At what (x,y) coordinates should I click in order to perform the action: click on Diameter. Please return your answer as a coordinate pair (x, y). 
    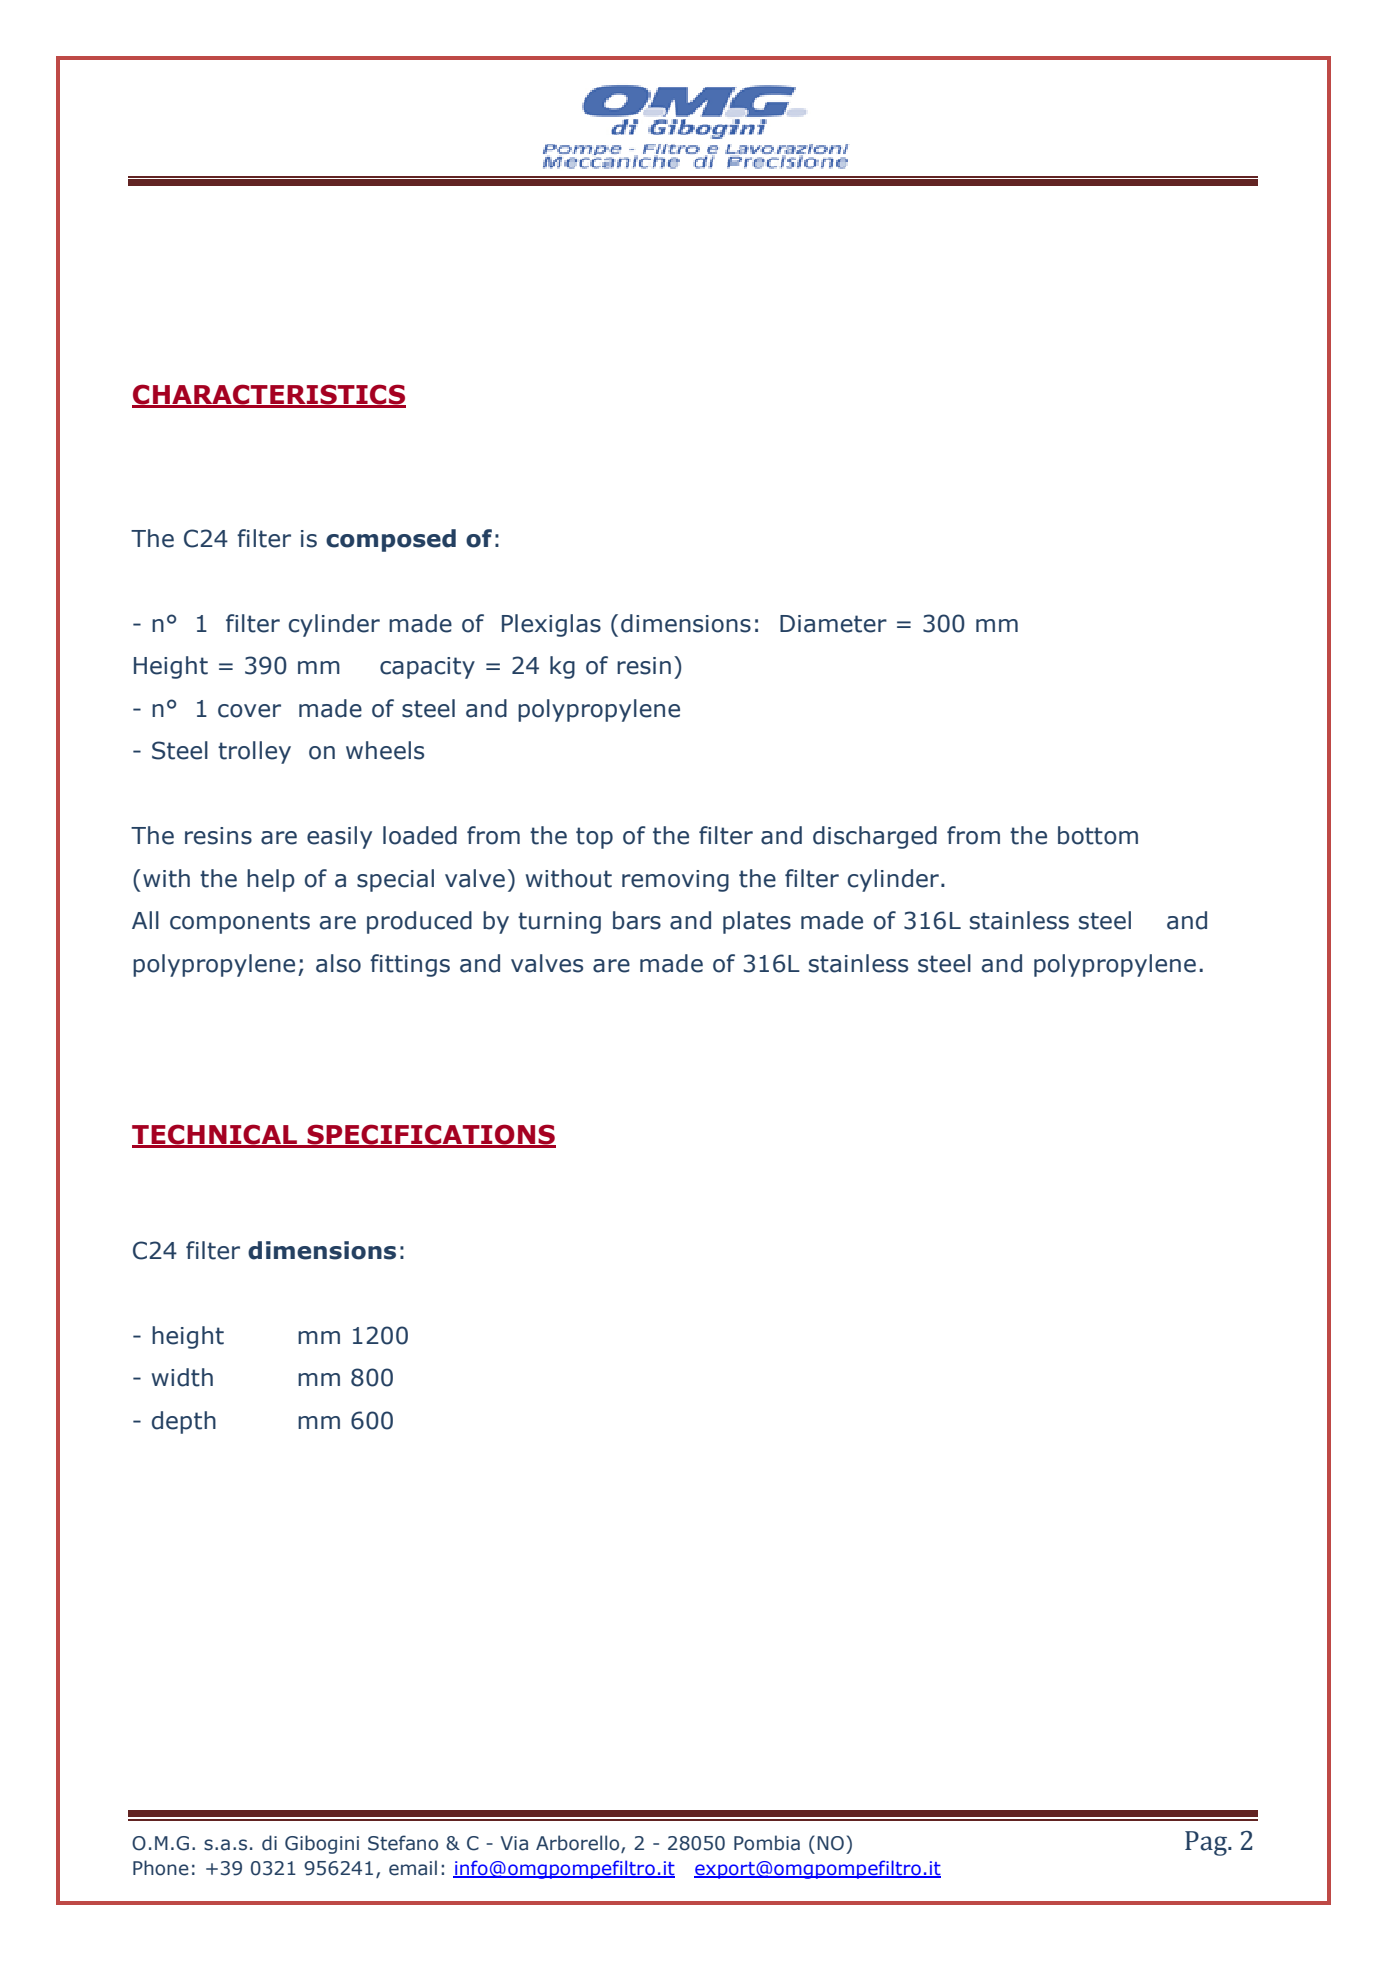
    Looking at the image, I should click on (833, 624).
